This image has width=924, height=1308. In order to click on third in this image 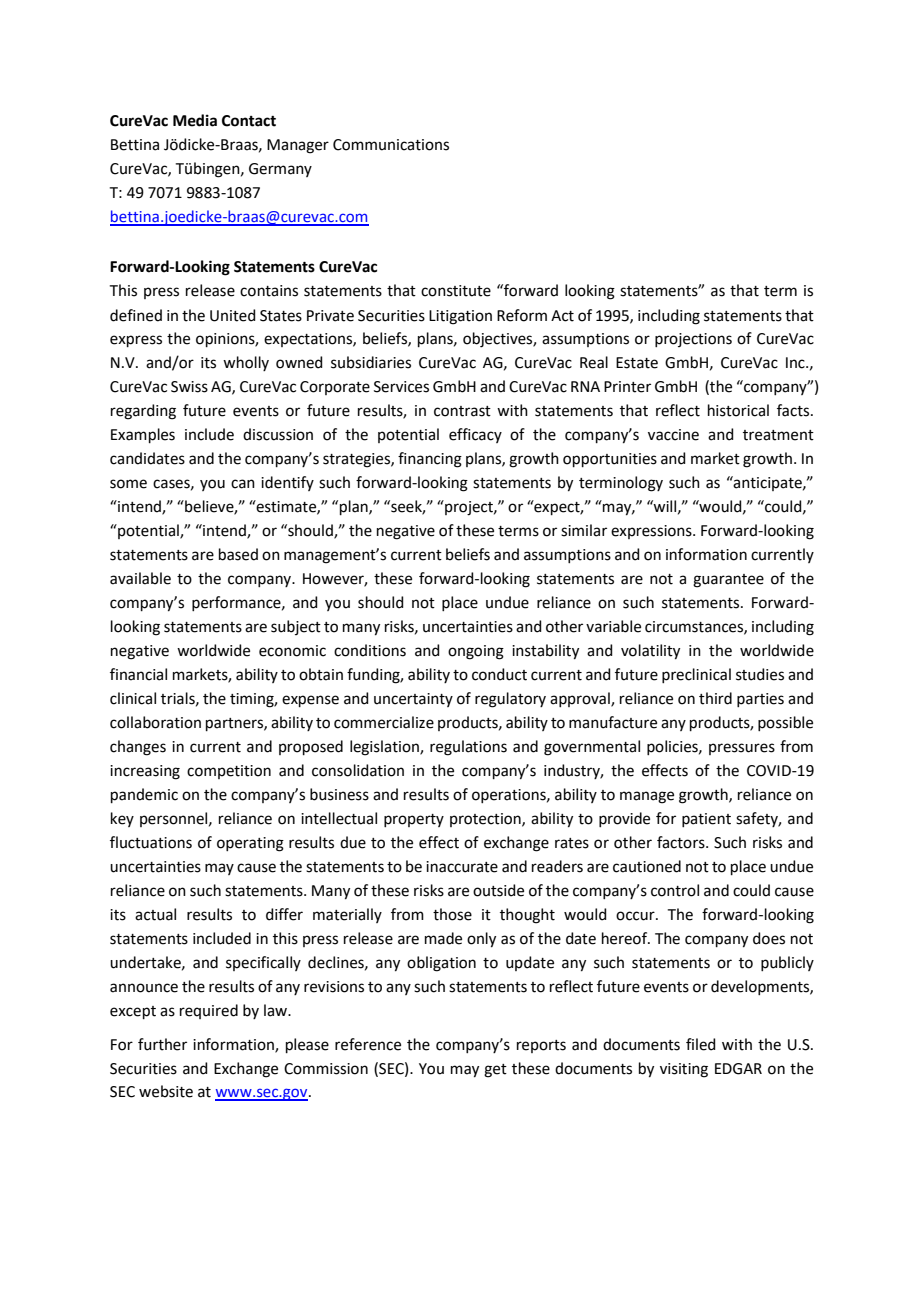, I will do `click(715, 698)`.
